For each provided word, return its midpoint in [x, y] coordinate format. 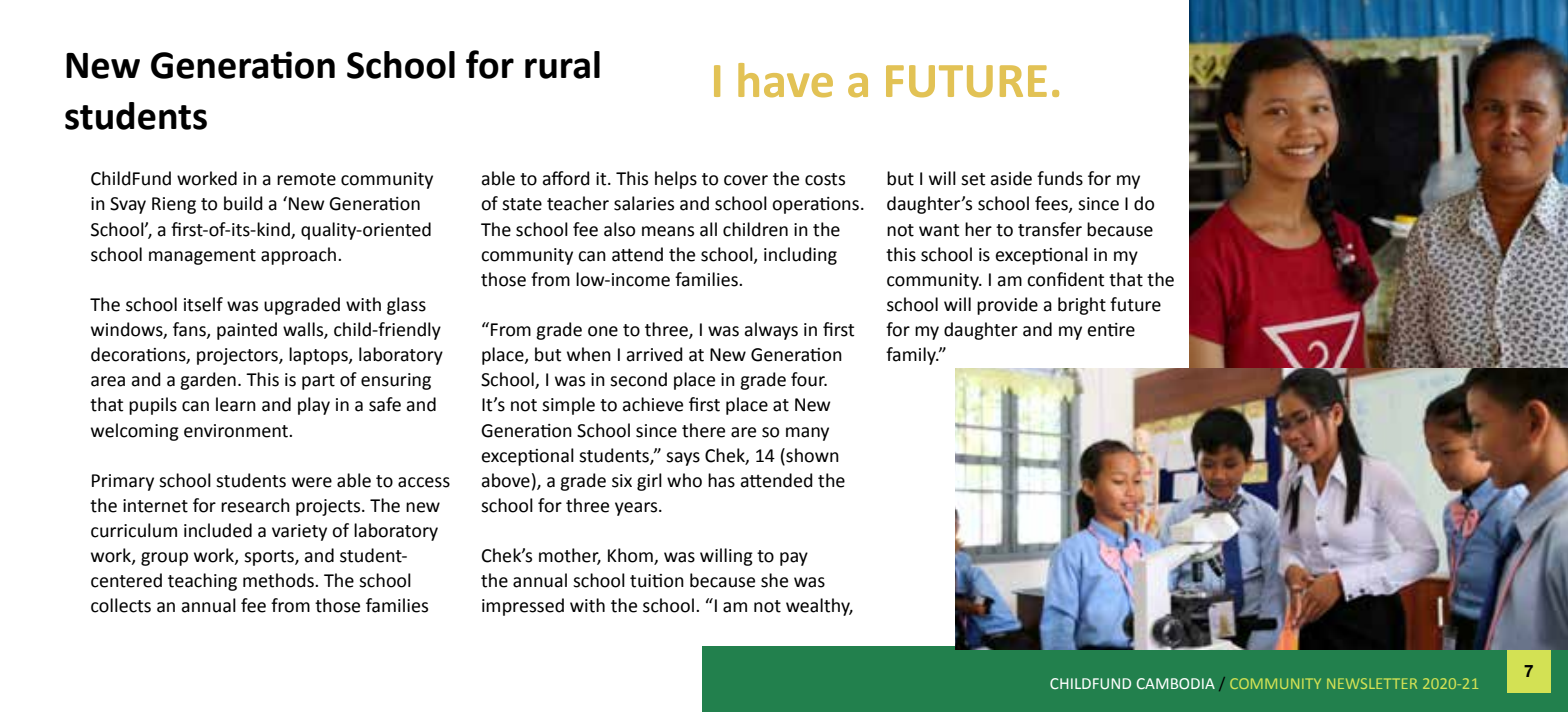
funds [1060, 178]
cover [746, 180]
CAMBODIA [1176, 683]
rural [562, 65]
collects [121, 605]
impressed [523, 607]
